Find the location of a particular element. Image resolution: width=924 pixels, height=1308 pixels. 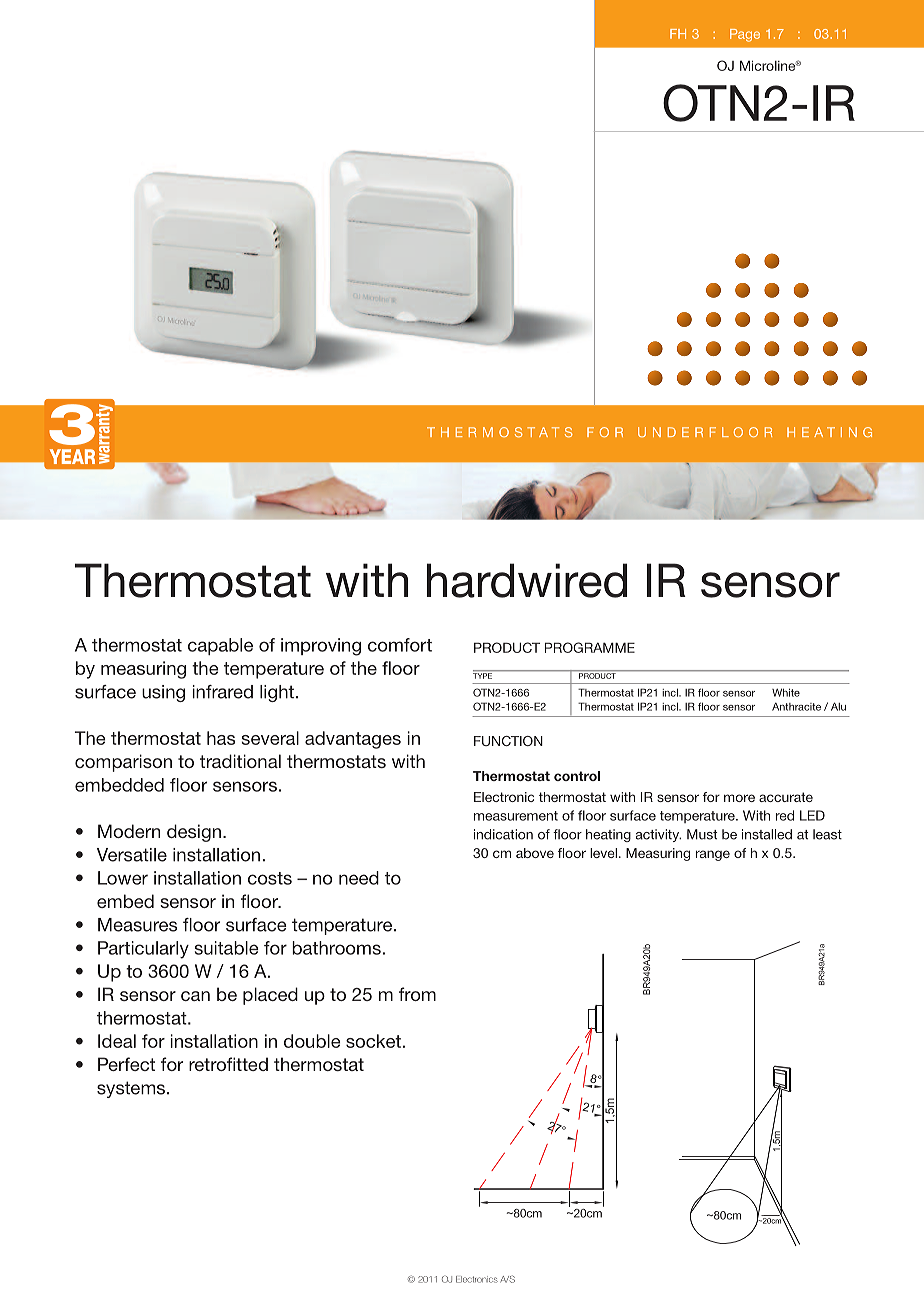

from is located at coordinates (417, 994).
